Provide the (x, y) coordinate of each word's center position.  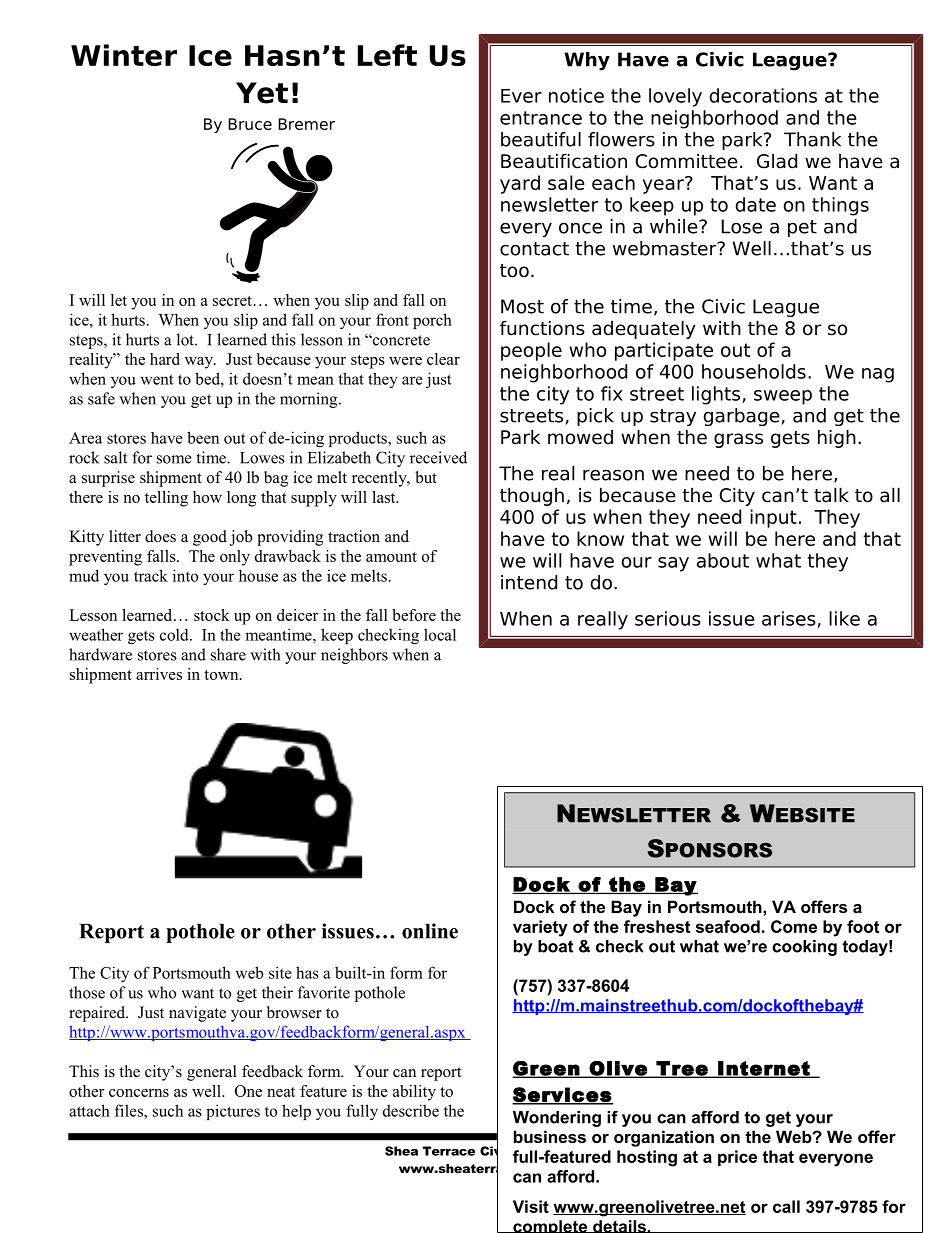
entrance (541, 118)
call (786, 1206)
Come (794, 926)
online (430, 931)
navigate (197, 1014)
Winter (124, 55)
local (440, 634)
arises (789, 618)
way (200, 363)
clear (443, 359)
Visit (531, 1206)
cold (175, 634)
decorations (763, 95)
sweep (783, 397)
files (130, 1110)
